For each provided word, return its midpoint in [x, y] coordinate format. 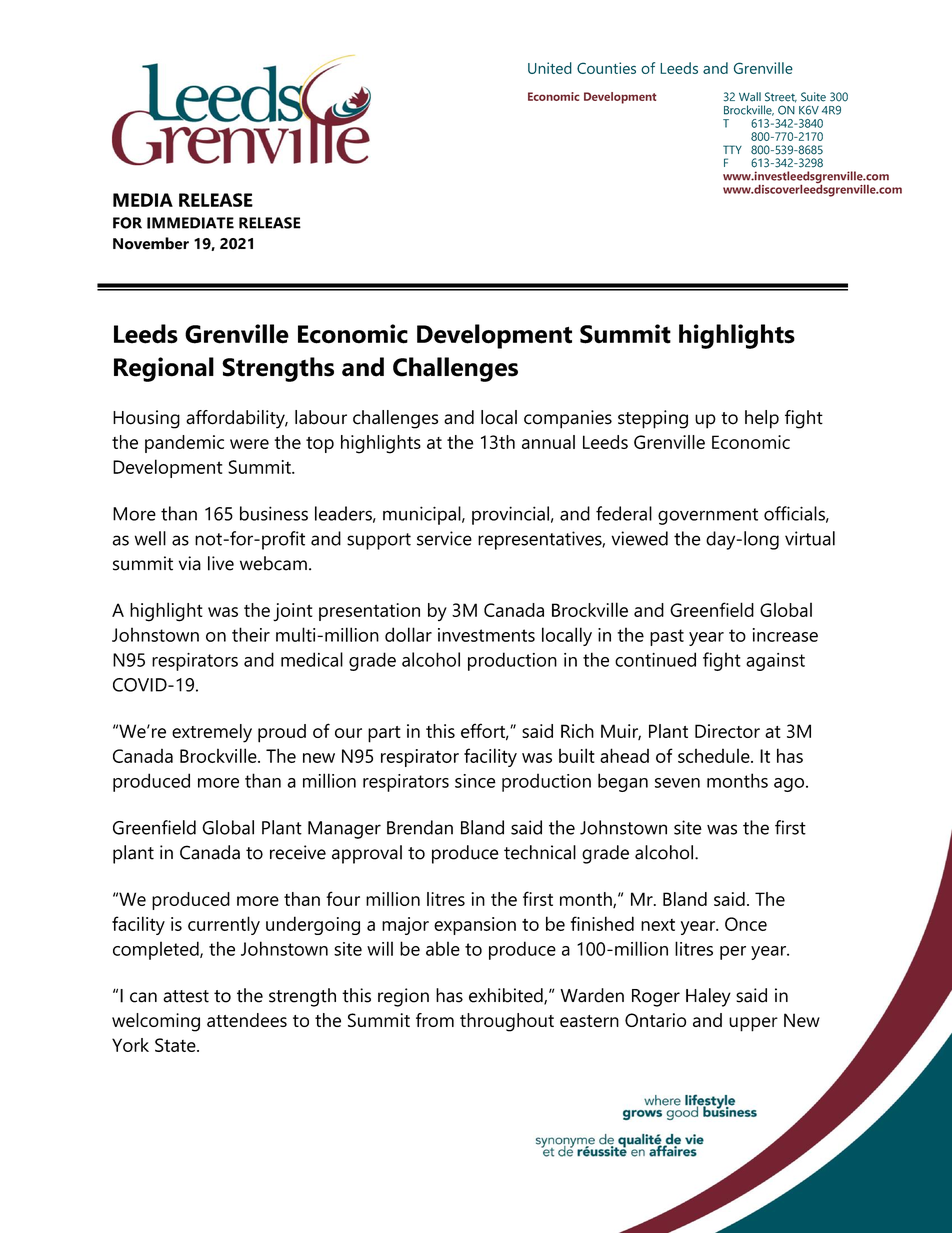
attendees [247, 1020]
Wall [750, 97]
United [550, 68]
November [151, 243]
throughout [507, 1022]
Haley [708, 997]
